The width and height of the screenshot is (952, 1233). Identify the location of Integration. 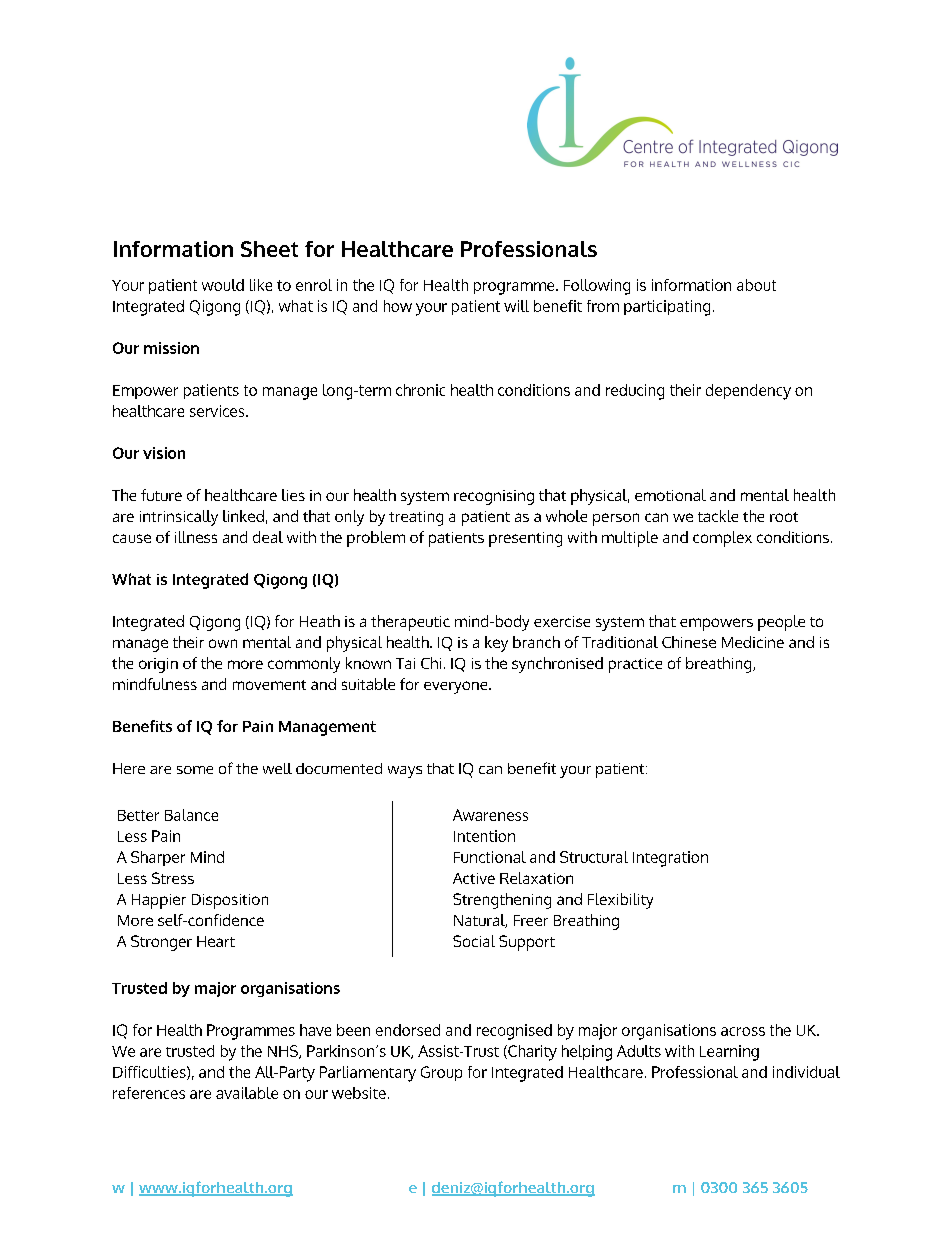
(670, 859).
